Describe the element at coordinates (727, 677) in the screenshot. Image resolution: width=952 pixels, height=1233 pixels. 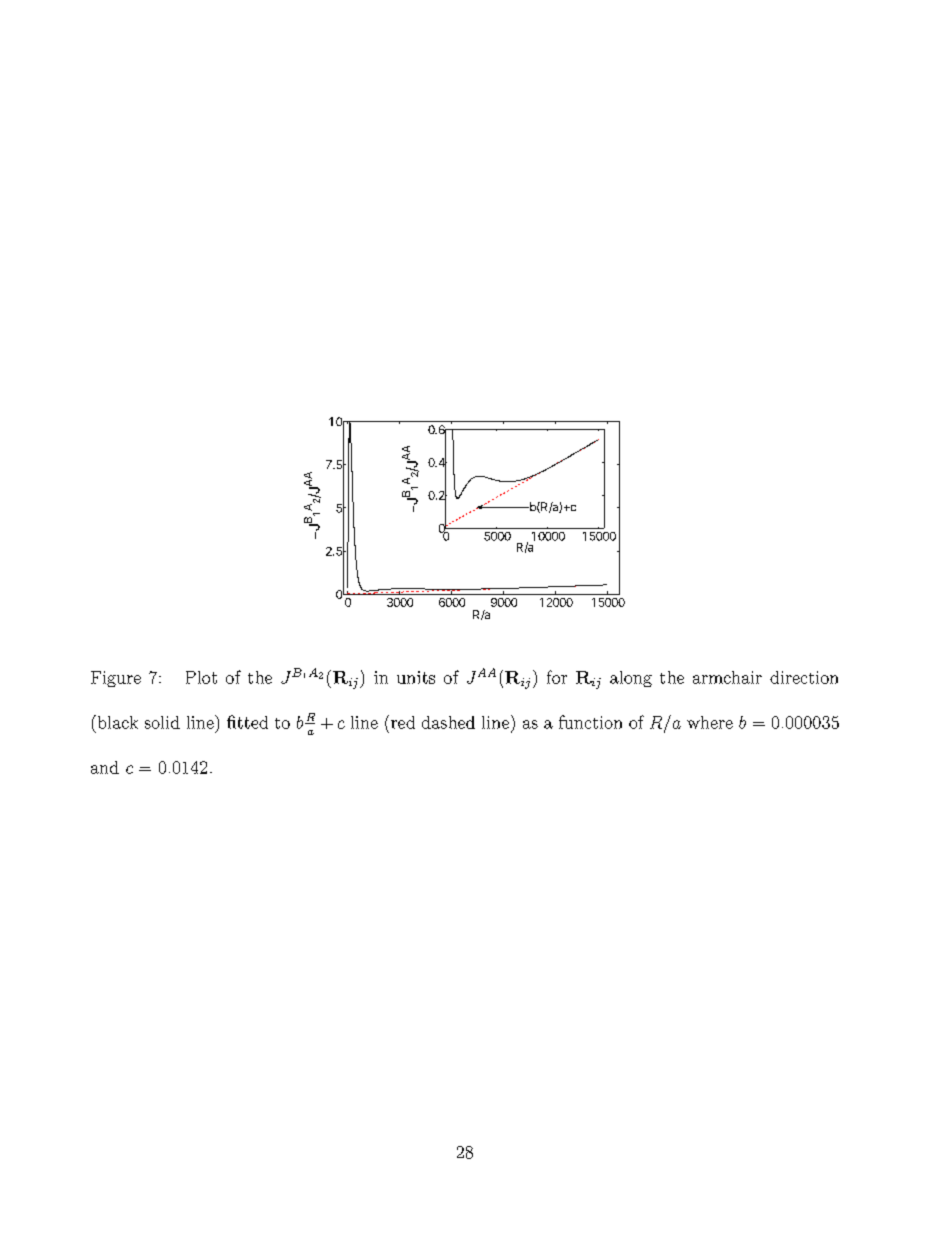
I see `armchair` at that location.
